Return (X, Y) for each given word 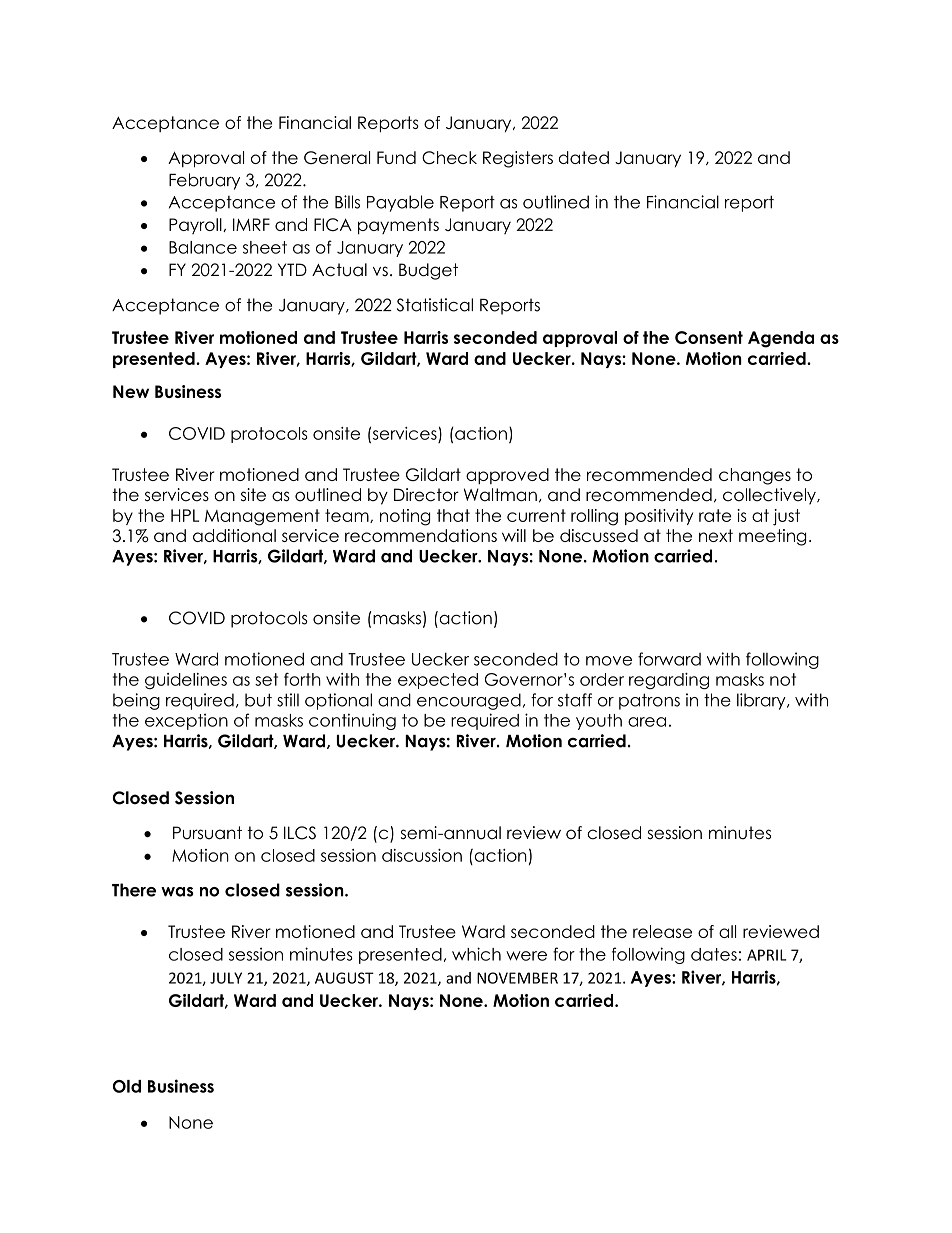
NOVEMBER (517, 978)
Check (449, 157)
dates (714, 954)
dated (584, 157)
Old (127, 1086)
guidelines (186, 681)
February (204, 181)
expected (438, 681)
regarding (669, 681)
